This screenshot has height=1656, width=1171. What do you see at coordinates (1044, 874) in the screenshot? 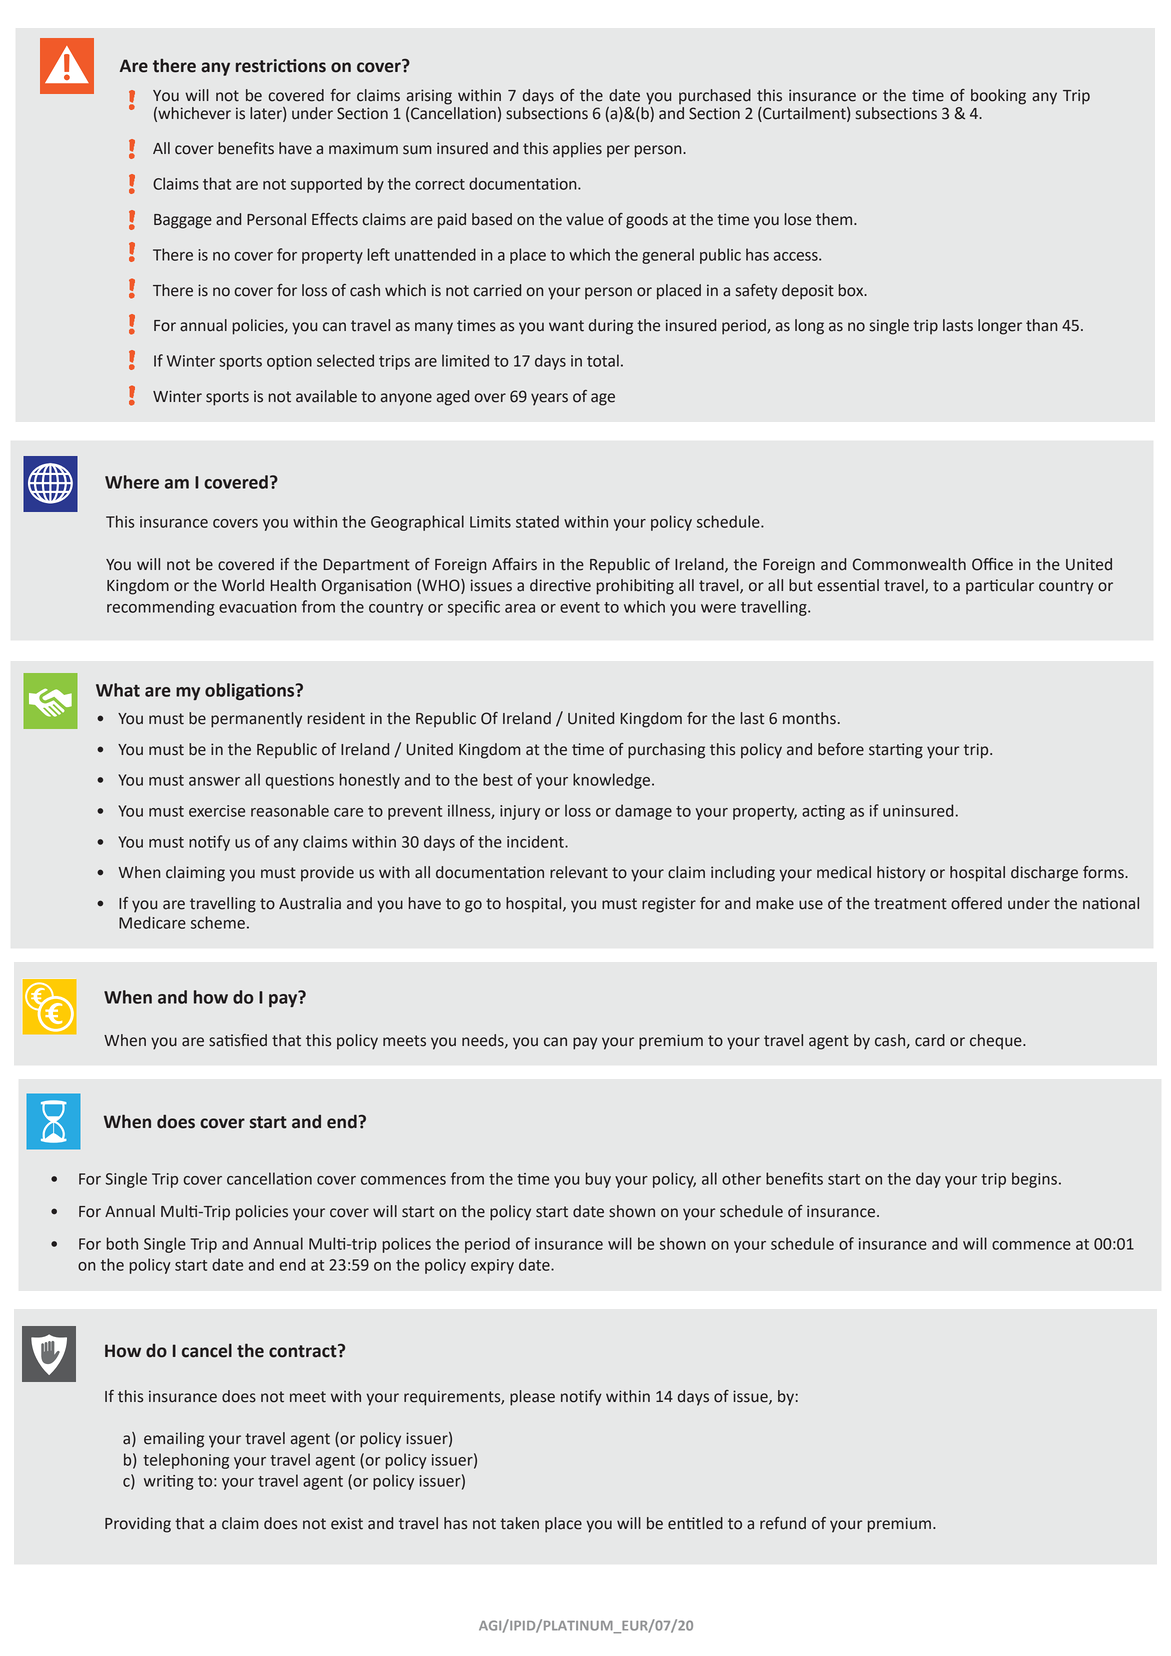
I see `discharge` at bounding box center [1044, 874].
